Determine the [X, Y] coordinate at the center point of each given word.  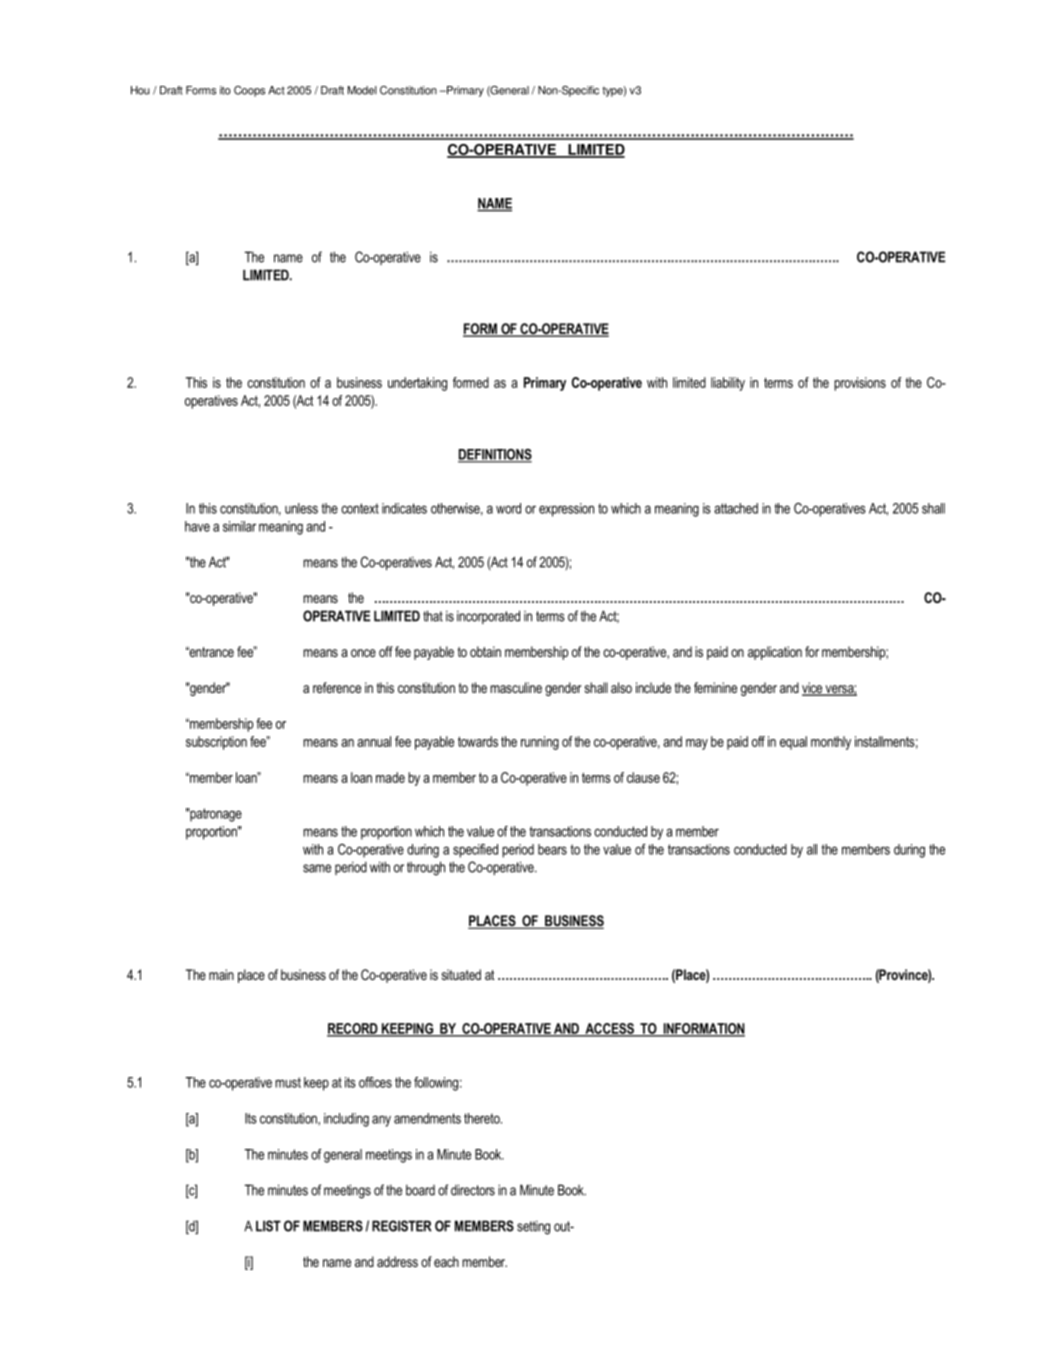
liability [728, 384]
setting [533, 1227]
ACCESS [609, 1029]
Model [362, 90]
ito [225, 90]
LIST [268, 1226]
